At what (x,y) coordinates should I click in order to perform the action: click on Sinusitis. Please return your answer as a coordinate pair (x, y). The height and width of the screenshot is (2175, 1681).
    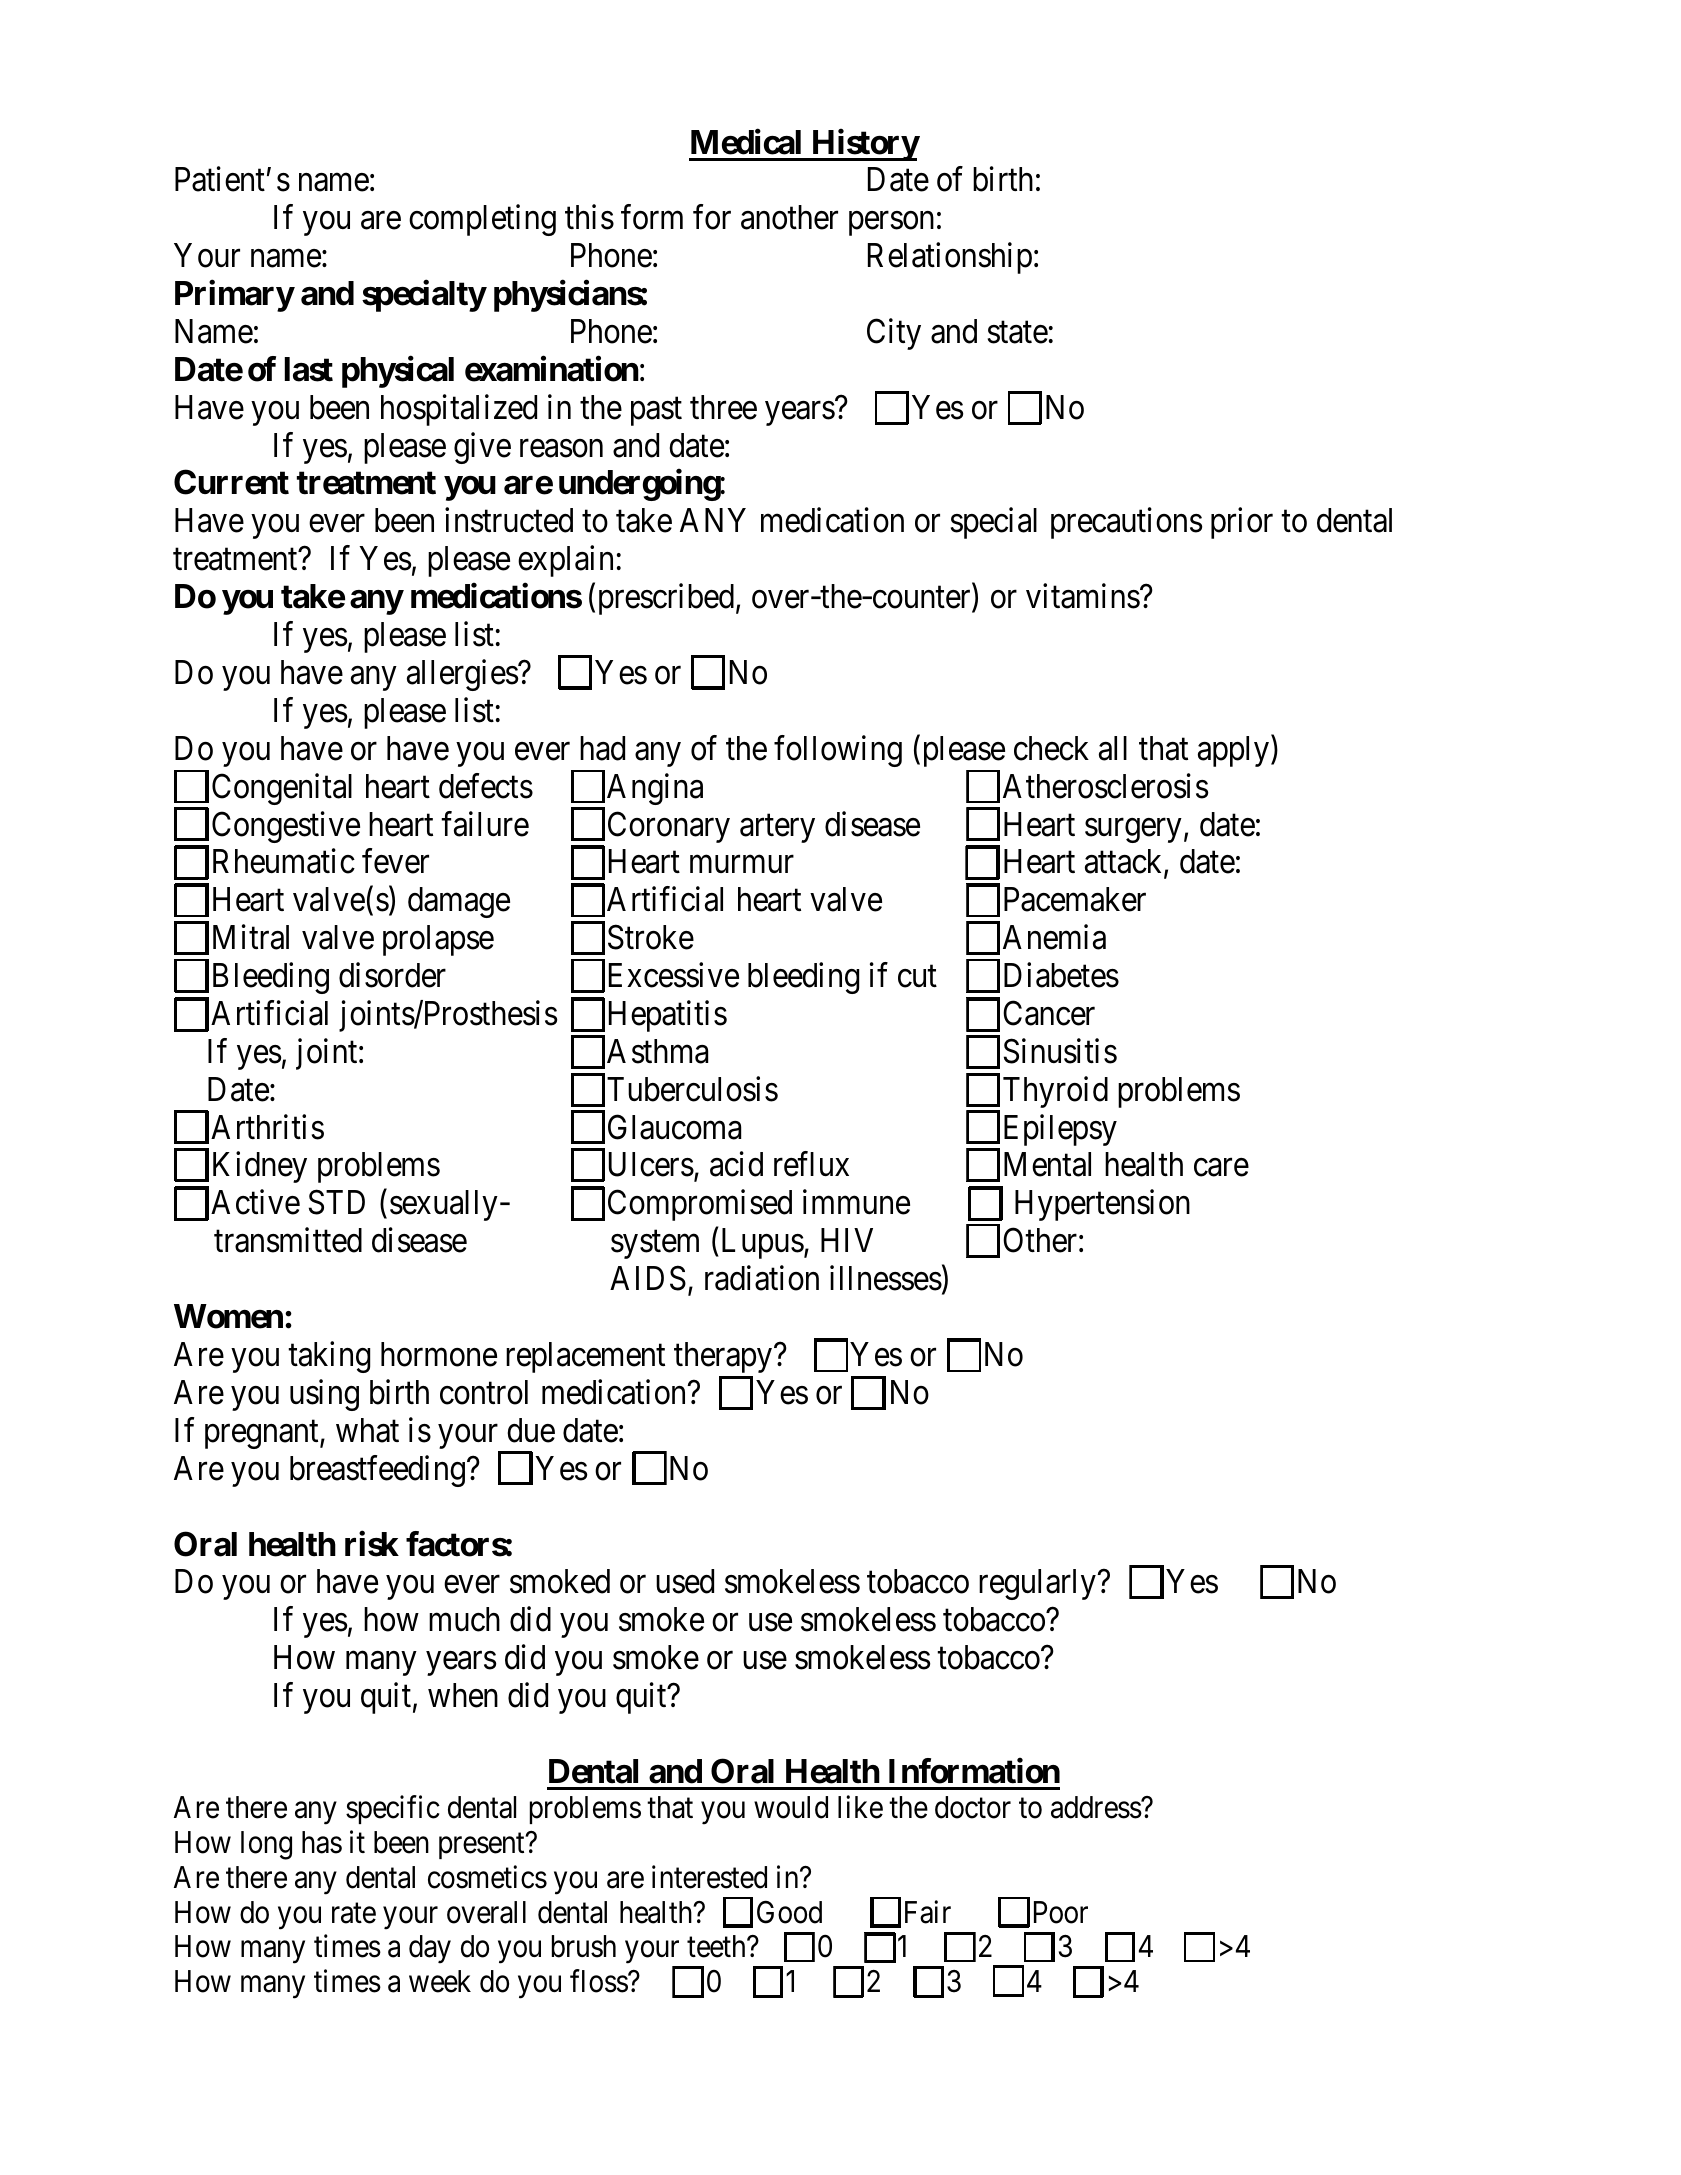
    Looking at the image, I should click on (1060, 1051).
